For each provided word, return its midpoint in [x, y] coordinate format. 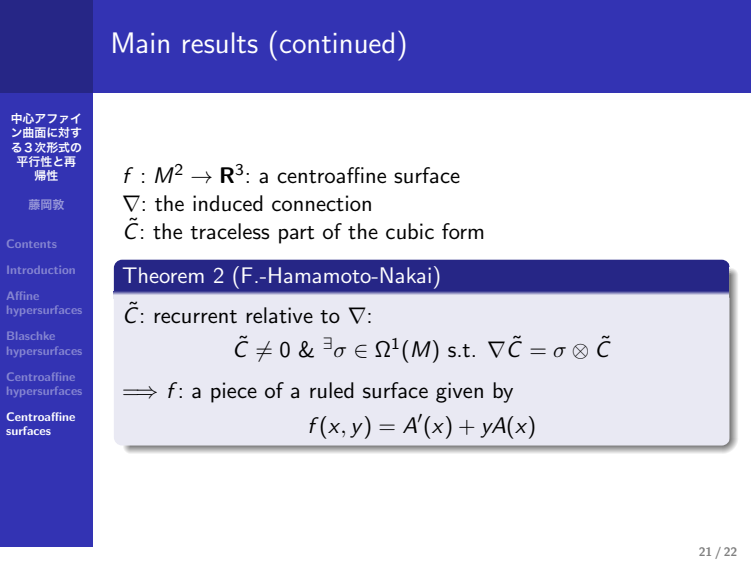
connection [321, 203]
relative [279, 315]
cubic [410, 231]
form [463, 231]
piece [234, 392]
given [459, 392]
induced [228, 203]
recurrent [195, 317]
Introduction [41, 270]
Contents [31, 244]
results [220, 43]
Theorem [163, 275]
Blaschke [31, 336]
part [296, 235]
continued [337, 42]
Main [141, 42]
